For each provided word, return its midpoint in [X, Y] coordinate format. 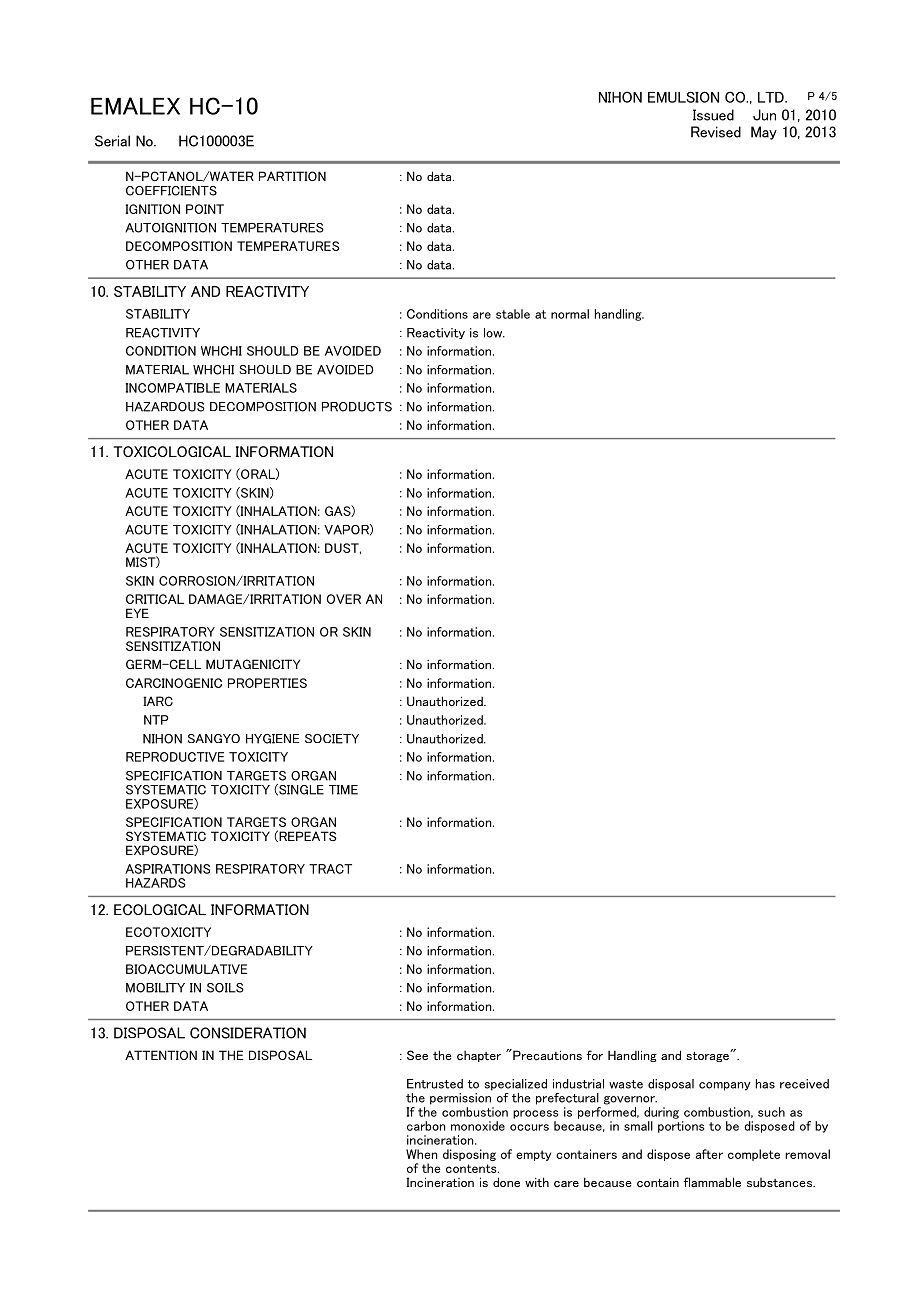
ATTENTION [161, 1055]
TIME [343, 790]
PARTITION [292, 176]
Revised [716, 132]
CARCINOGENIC [174, 683]
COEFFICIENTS [171, 191]
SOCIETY [332, 739]
